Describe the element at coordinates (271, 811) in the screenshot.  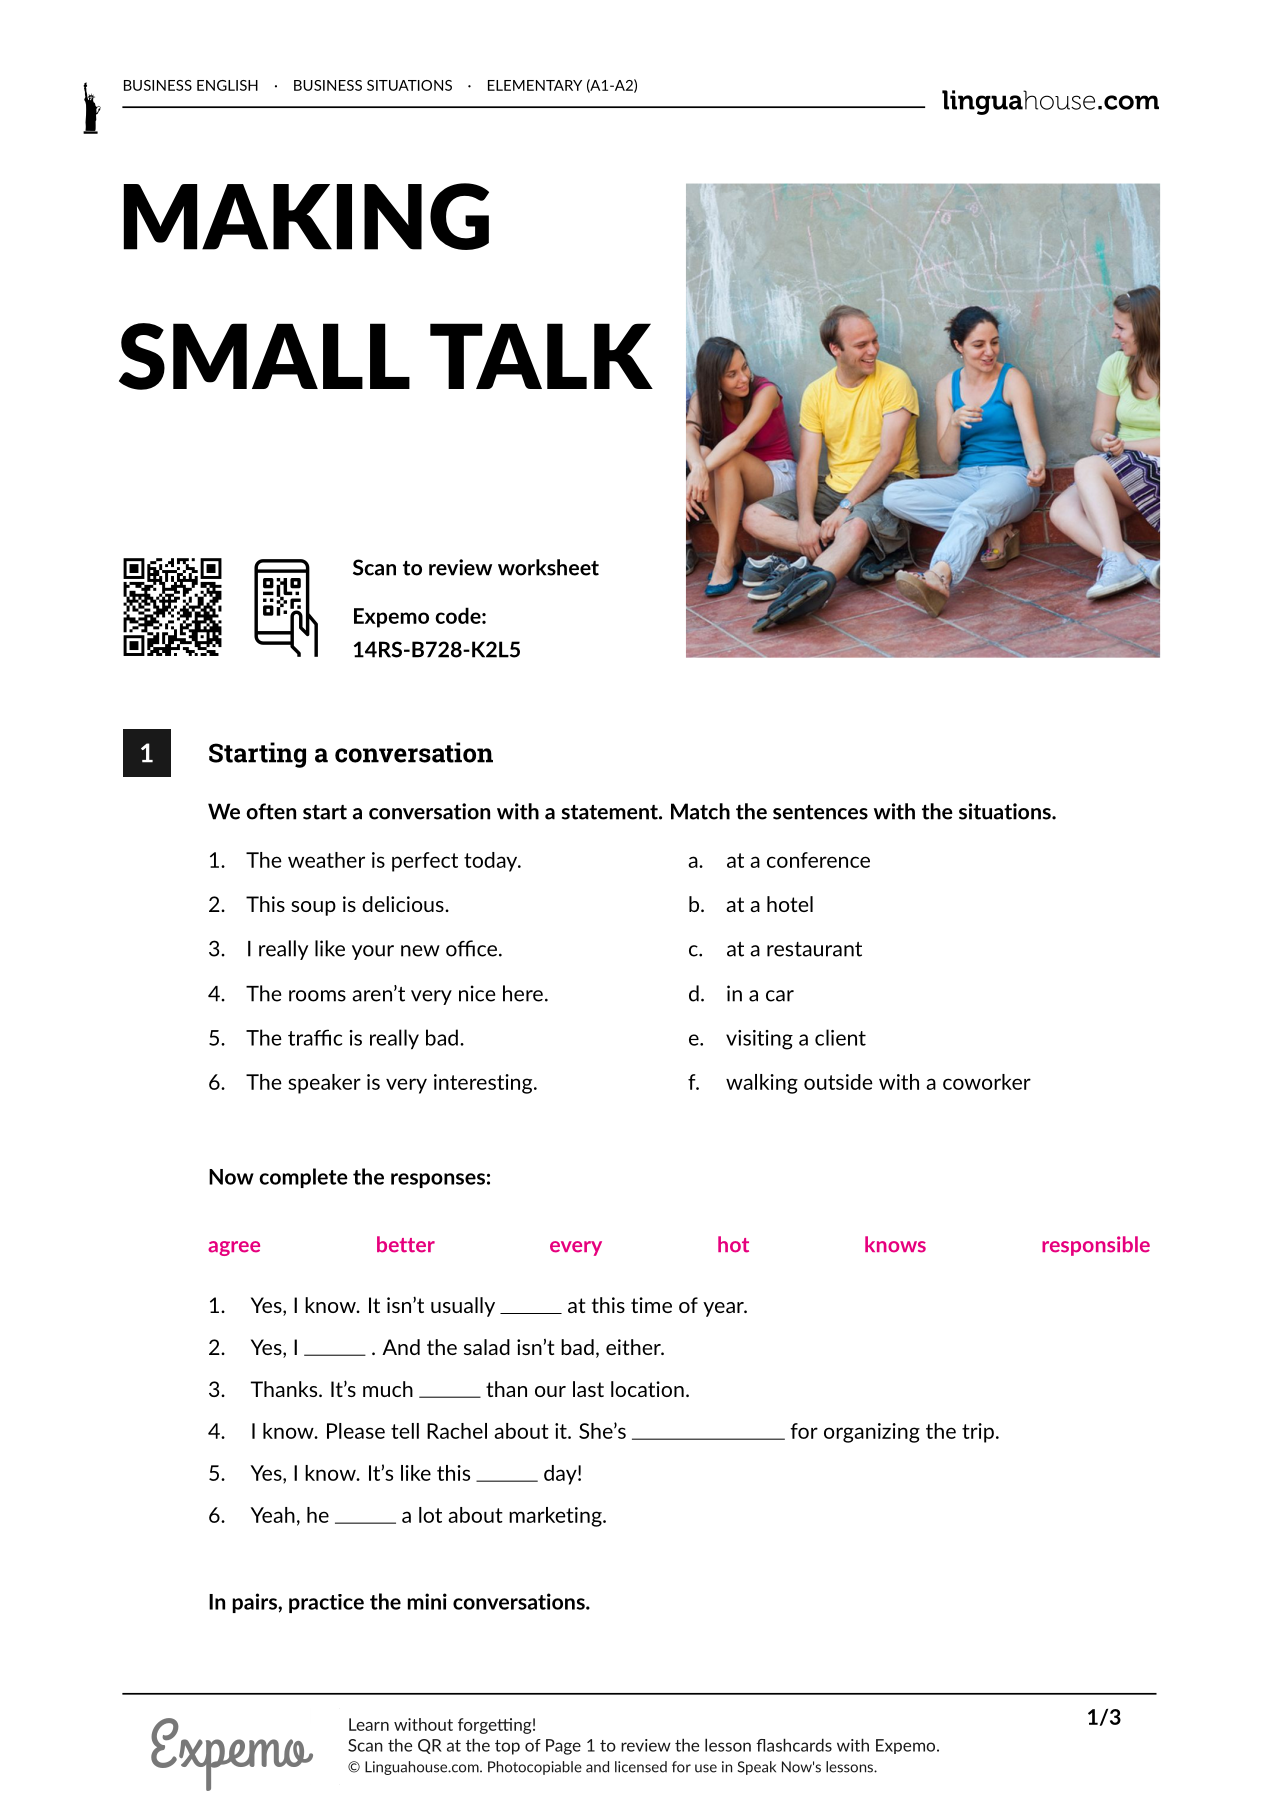
I see `often` at that location.
